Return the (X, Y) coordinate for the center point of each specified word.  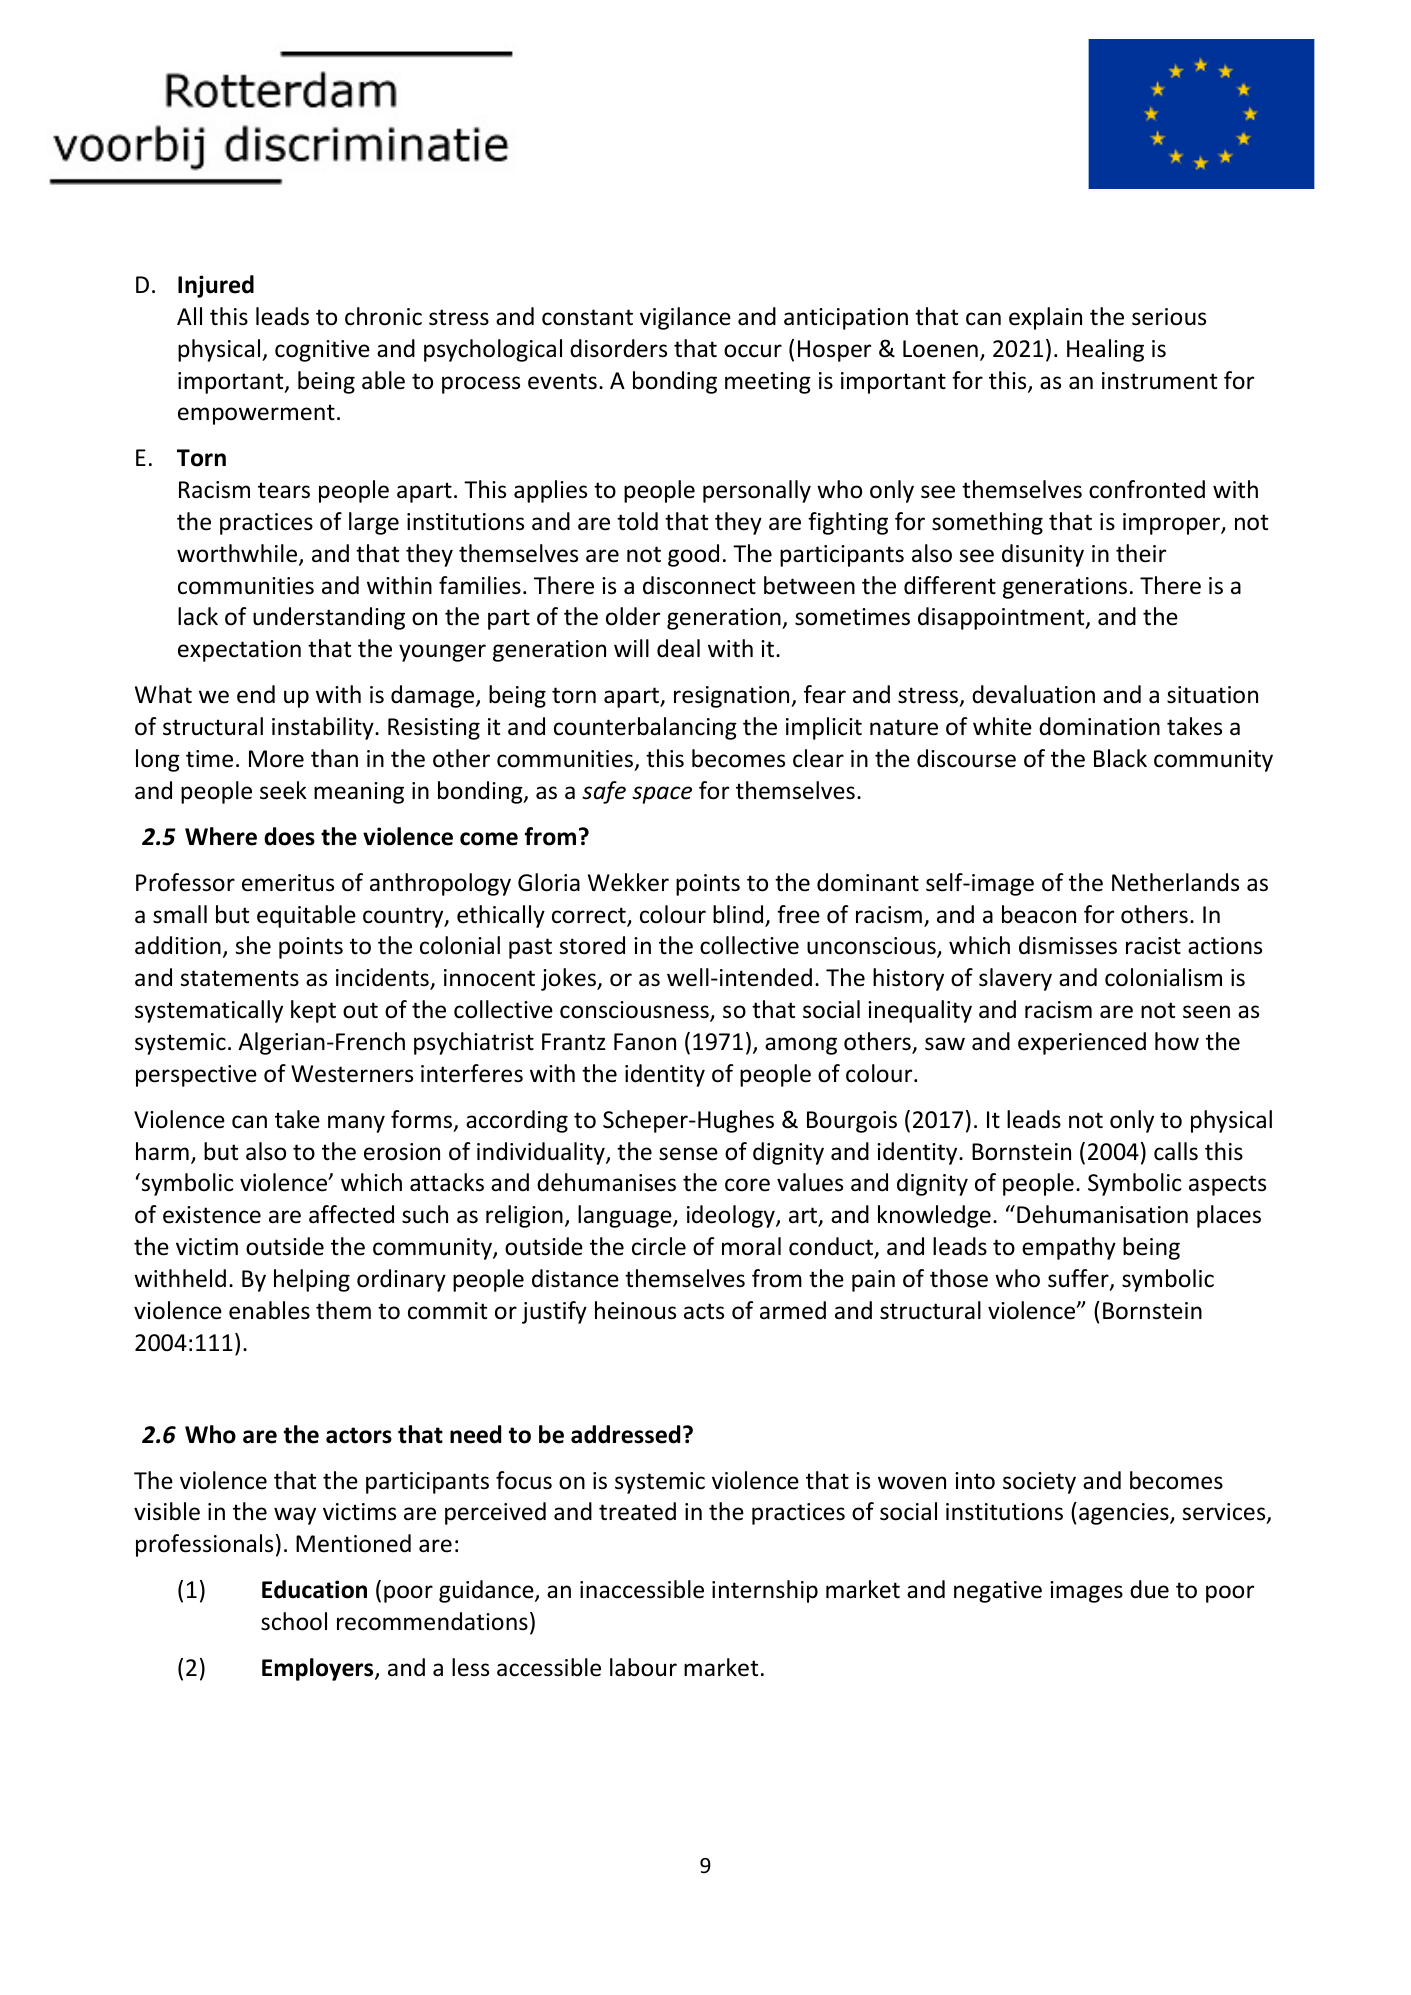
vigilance (685, 318)
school (294, 1621)
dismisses (1068, 945)
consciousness (635, 1011)
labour (643, 1667)
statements (239, 978)
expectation (239, 651)
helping (312, 1280)
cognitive (322, 351)
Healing (1105, 350)
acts (704, 1311)
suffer (1079, 1279)
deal (678, 648)
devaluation (1033, 694)
